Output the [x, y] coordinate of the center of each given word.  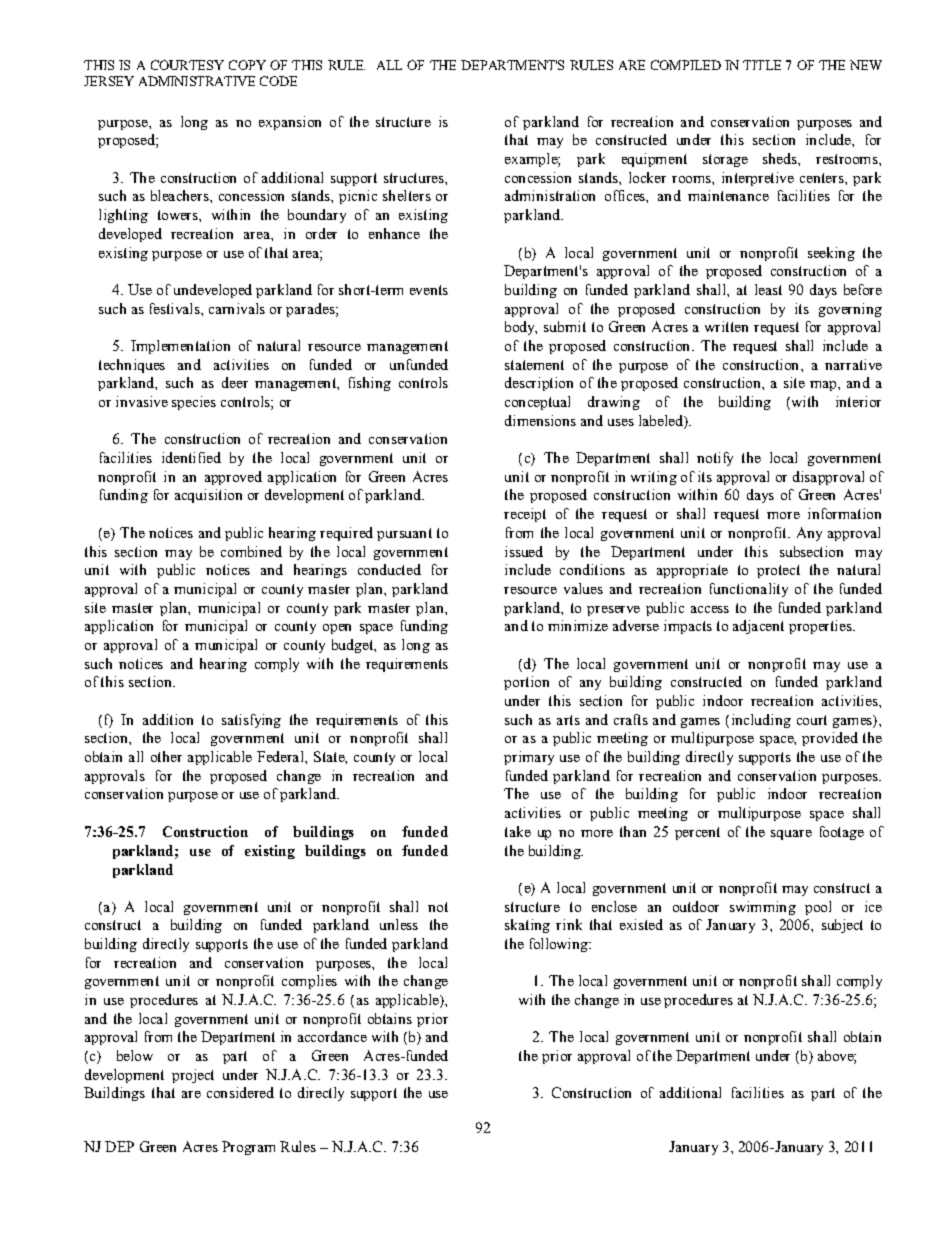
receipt [525, 515]
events [429, 290]
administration [550, 195]
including [761, 721]
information [844, 513]
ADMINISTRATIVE [197, 81]
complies [309, 982]
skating [527, 926]
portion [526, 683]
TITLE [762, 65]
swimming [763, 908]
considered [240, 1092]
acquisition [208, 496]
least [768, 289]
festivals [176, 308]
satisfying [251, 721]
